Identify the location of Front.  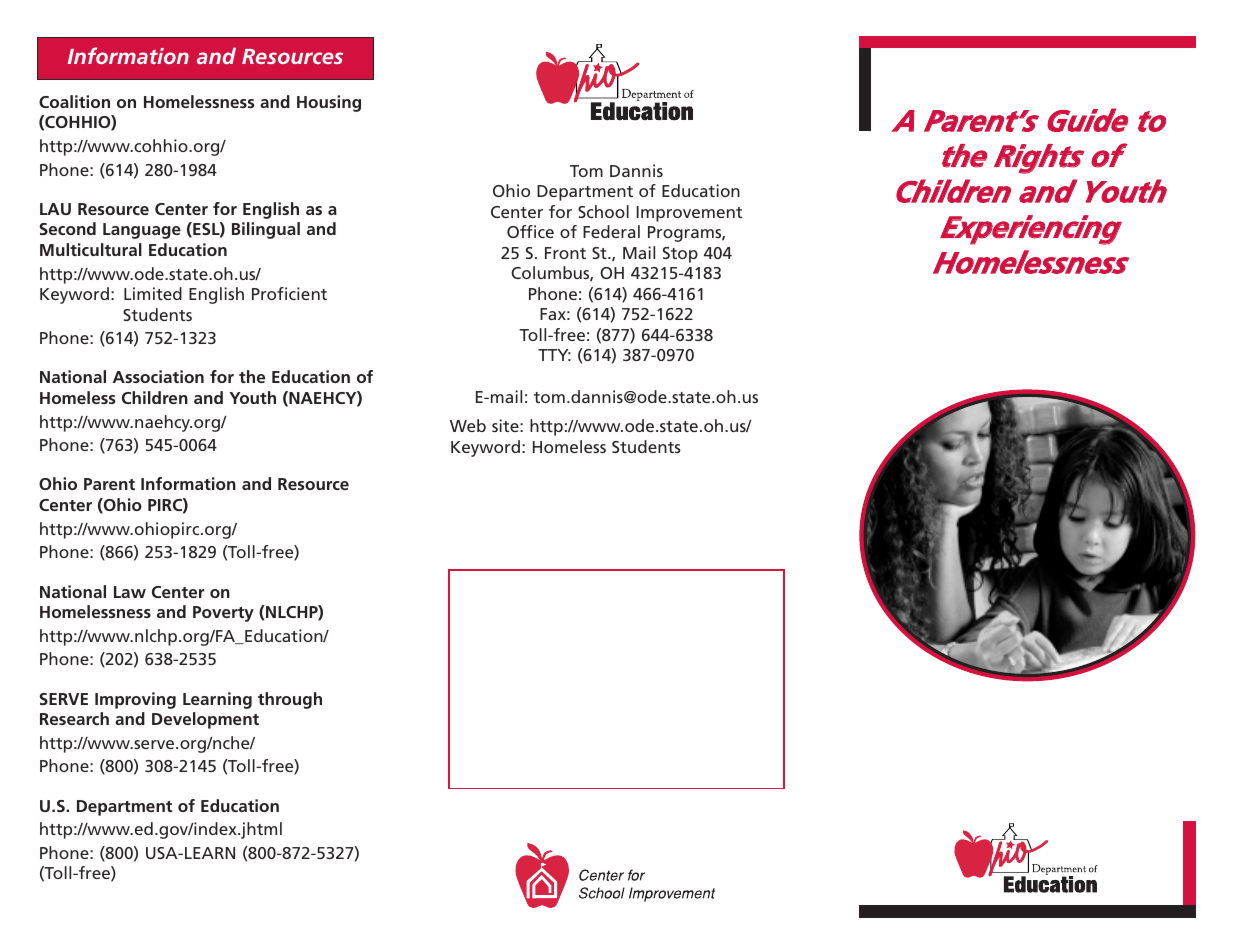
(565, 253).
